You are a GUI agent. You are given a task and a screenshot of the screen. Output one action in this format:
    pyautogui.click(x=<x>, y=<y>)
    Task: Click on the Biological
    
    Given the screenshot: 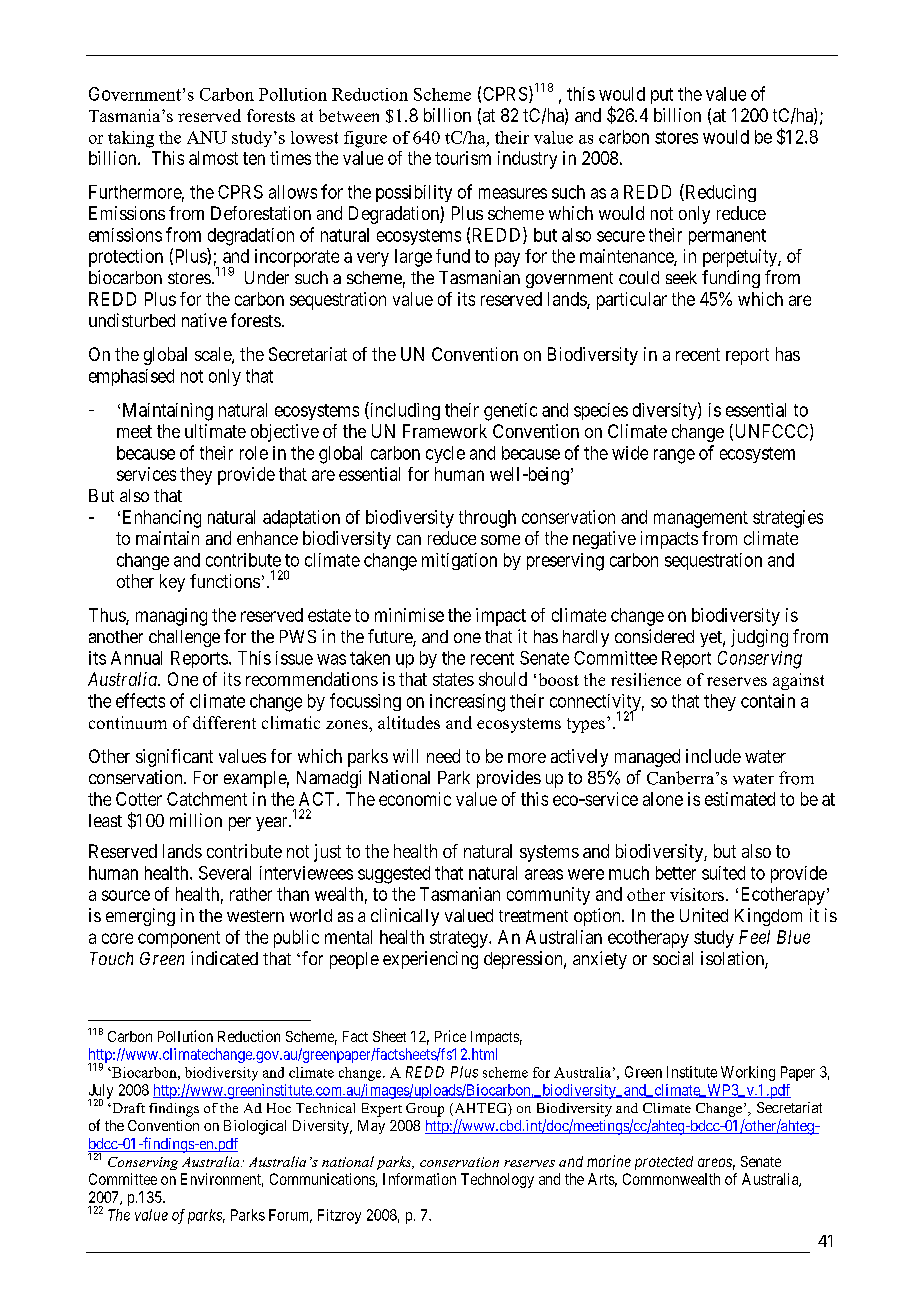 What is the action you would take?
    pyautogui.click(x=255, y=1127)
